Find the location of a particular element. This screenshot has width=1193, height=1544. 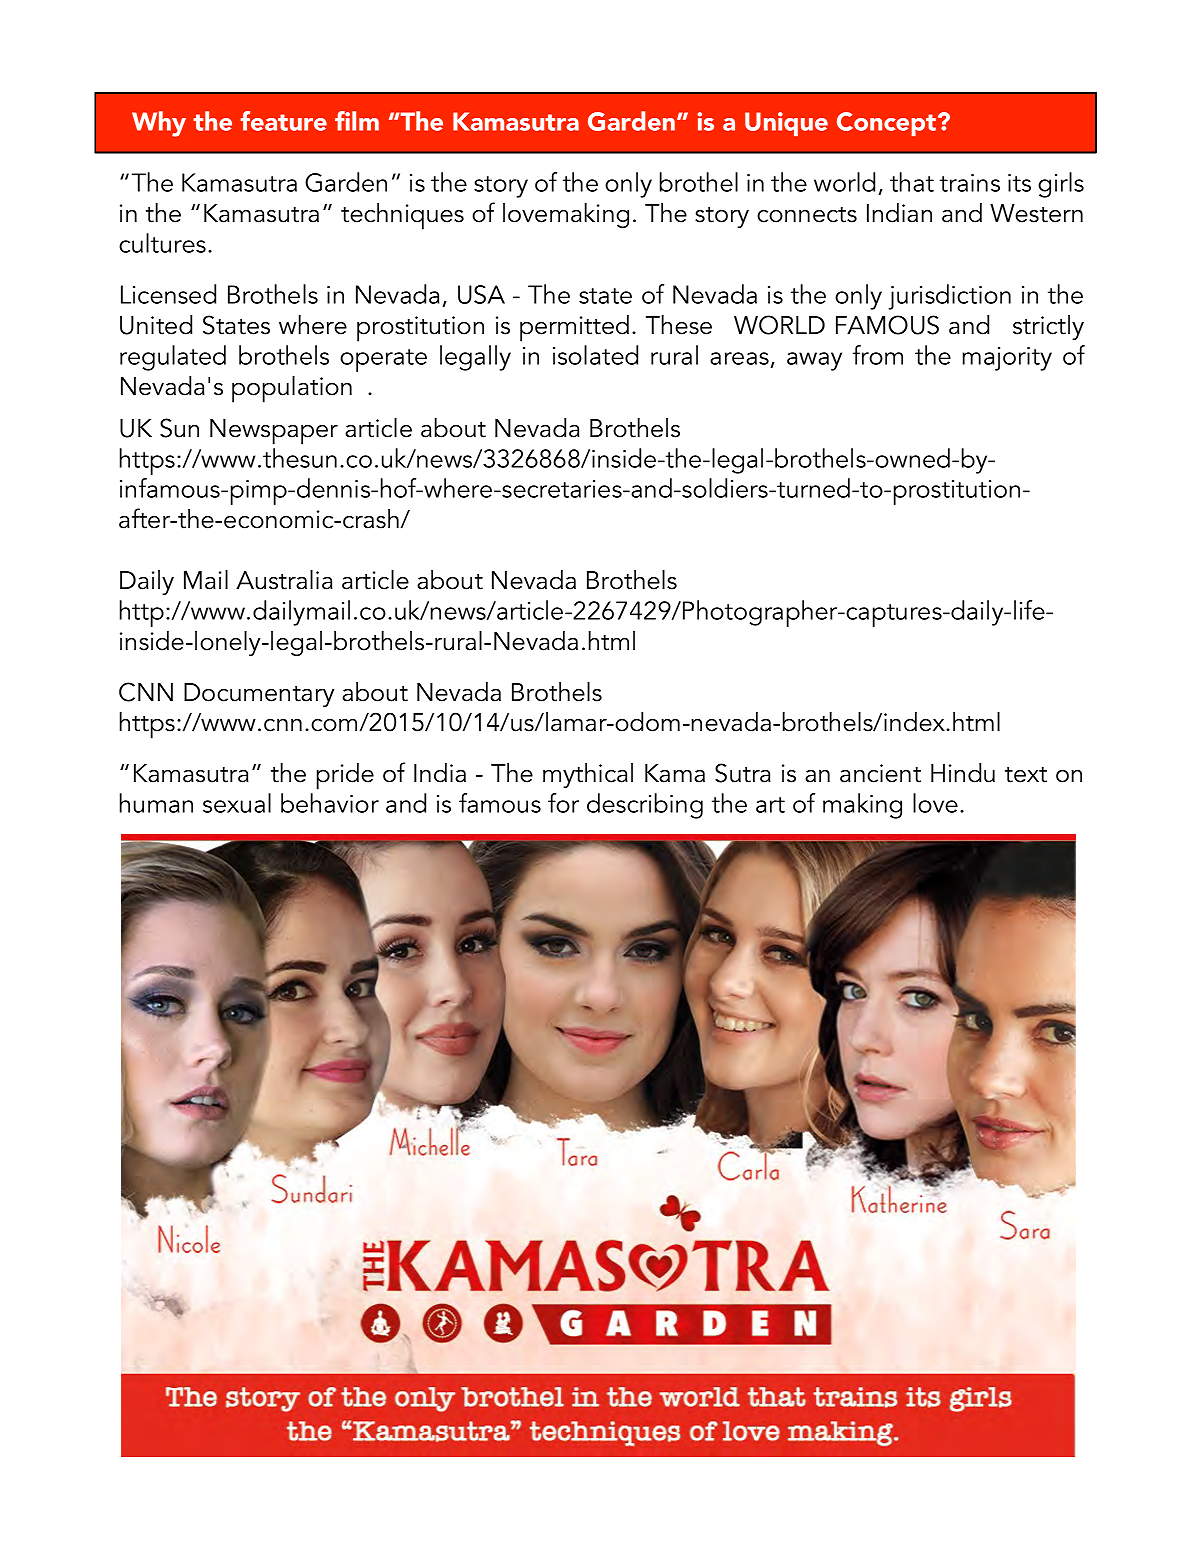

majority is located at coordinates (1007, 359).
